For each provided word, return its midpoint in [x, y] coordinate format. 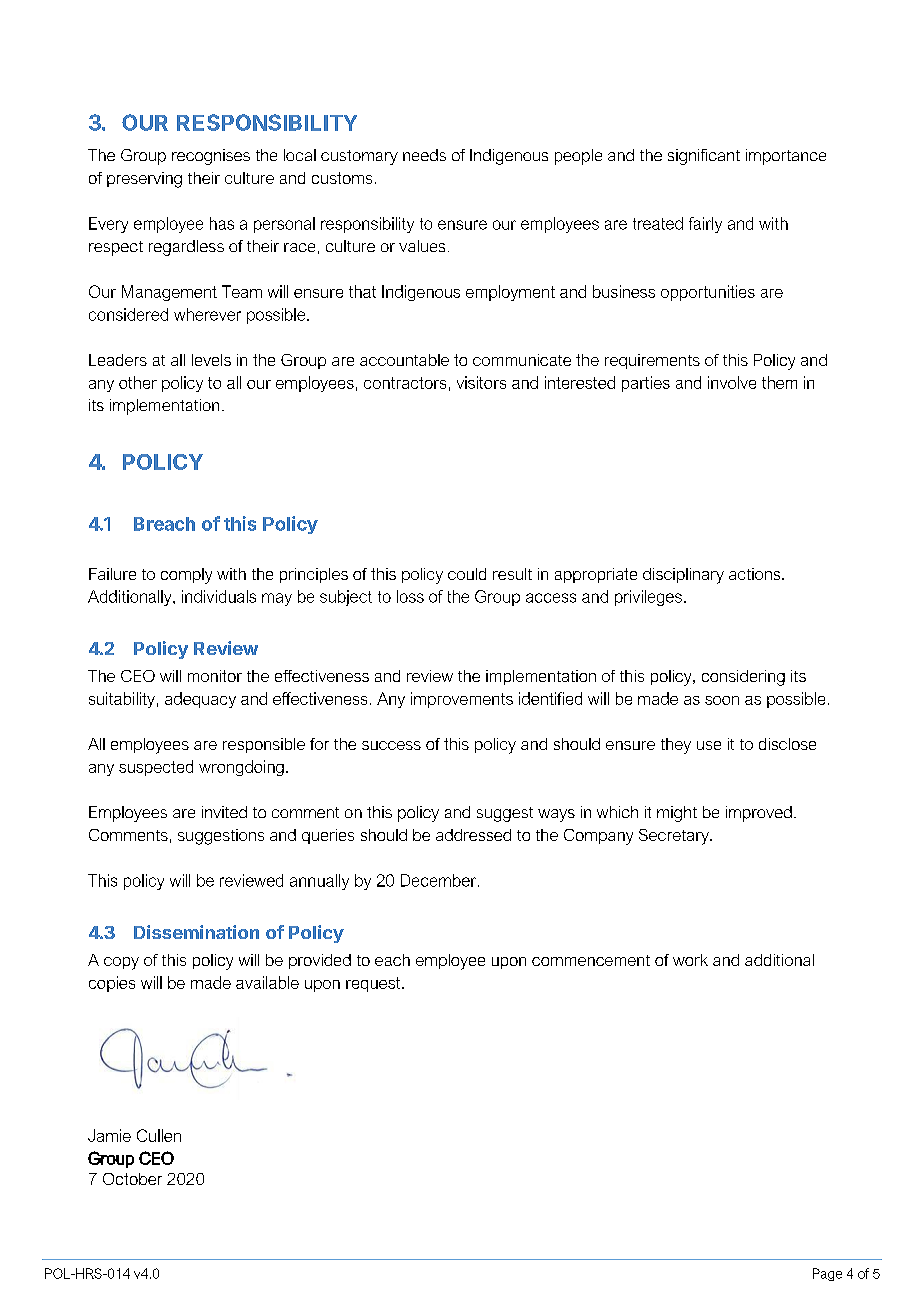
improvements [462, 700]
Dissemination [196, 932]
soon [722, 700]
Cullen [159, 1135]
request [374, 984]
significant [704, 157]
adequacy [200, 700]
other [138, 382]
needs [424, 155]
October [132, 1179]
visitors [481, 382]
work [690, 960]
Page [827, 1274]
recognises [211, 157]
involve [732, 382]
